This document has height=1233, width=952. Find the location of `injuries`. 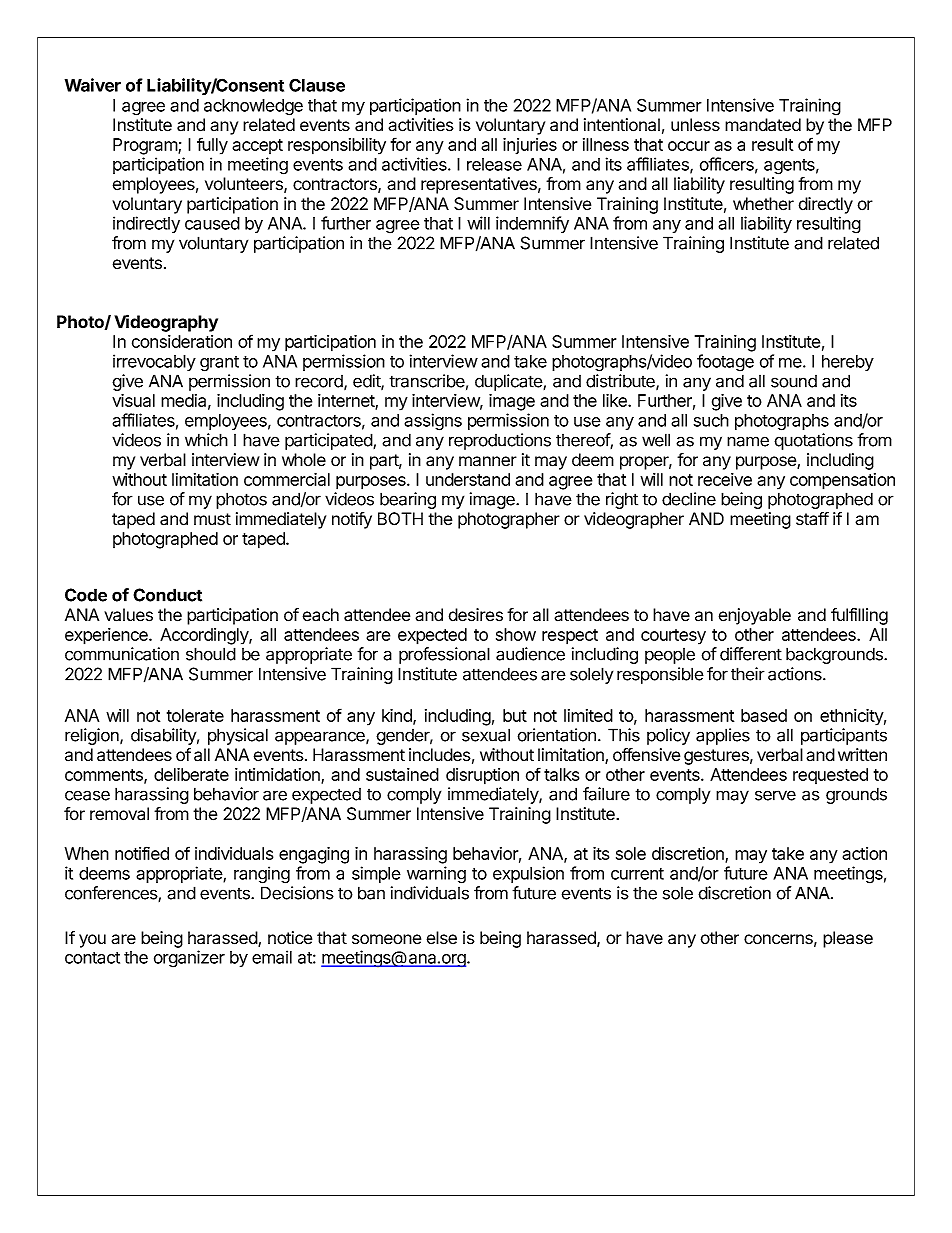

injuries is located at coordinates (530, 146).
